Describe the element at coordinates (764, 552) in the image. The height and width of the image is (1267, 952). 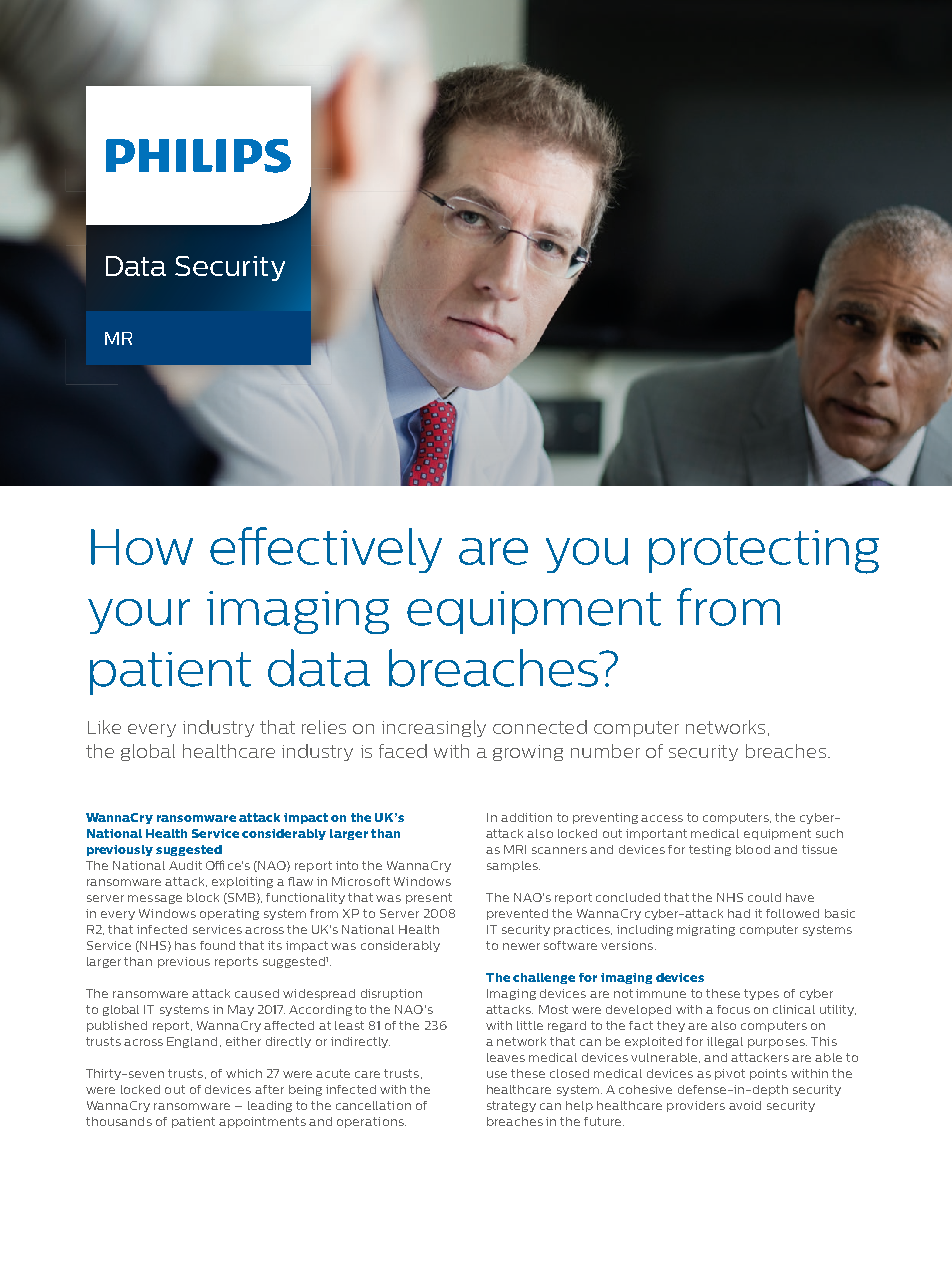
I see `protecting` at that location.
